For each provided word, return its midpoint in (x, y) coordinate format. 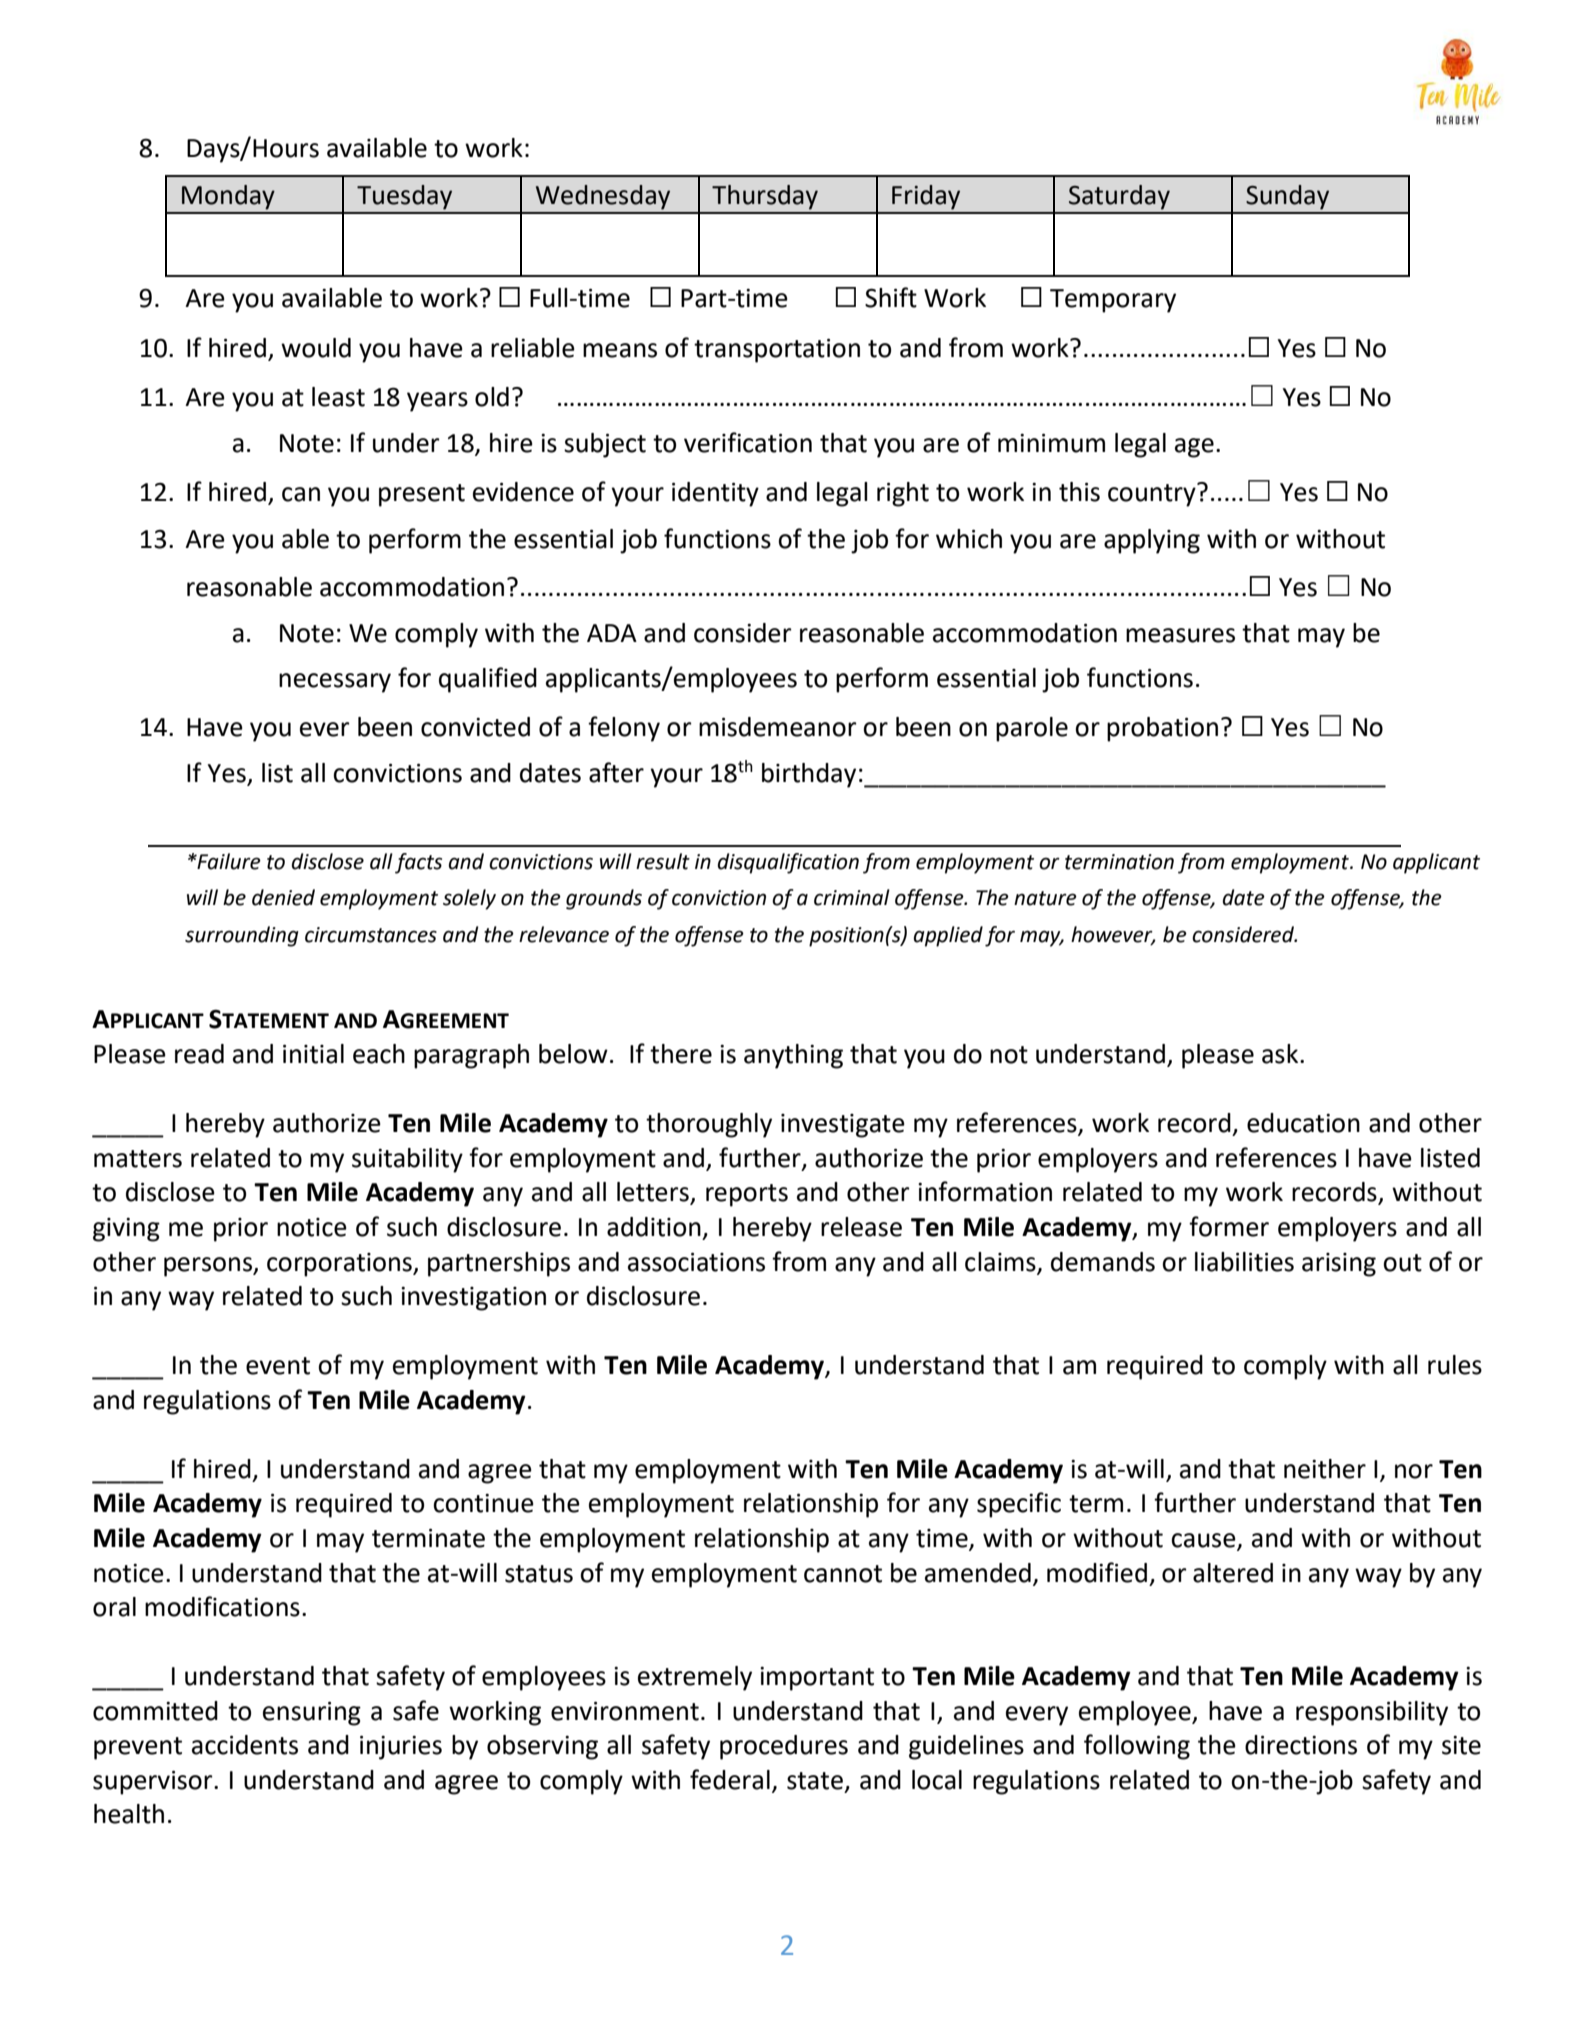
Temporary (1113, 301)
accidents (245, 1745)
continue (483, 1503)
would (316, 348)
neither (1325, 1469)
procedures (784, 1747)
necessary (335, 683)
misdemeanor (778, 727)
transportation (777, 350)
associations (696, 1262)
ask (1281, 1054)
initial (313, 1054)
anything (793, 1056)
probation (1162, 729)
